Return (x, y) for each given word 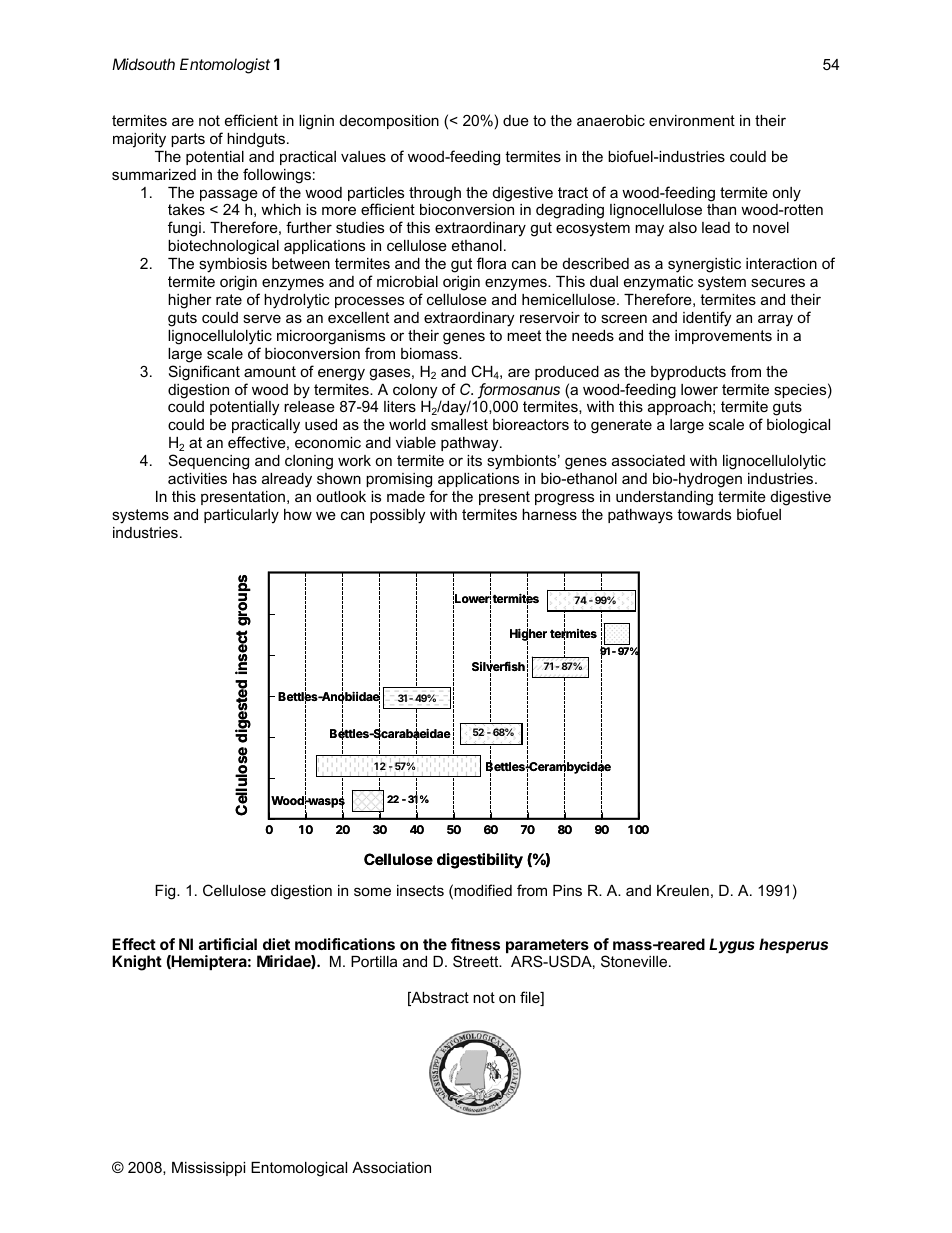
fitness (475, 944)
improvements (723, 337)
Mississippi (208, 1169)
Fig (166, 892)
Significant (204, 373)
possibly (397, 516)
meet (524, 335)
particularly (241, 516)
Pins (567, 890)
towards (704, 514)
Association (391, 1167)
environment (692, 120)
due (516, 120)
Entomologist (225, 66)
